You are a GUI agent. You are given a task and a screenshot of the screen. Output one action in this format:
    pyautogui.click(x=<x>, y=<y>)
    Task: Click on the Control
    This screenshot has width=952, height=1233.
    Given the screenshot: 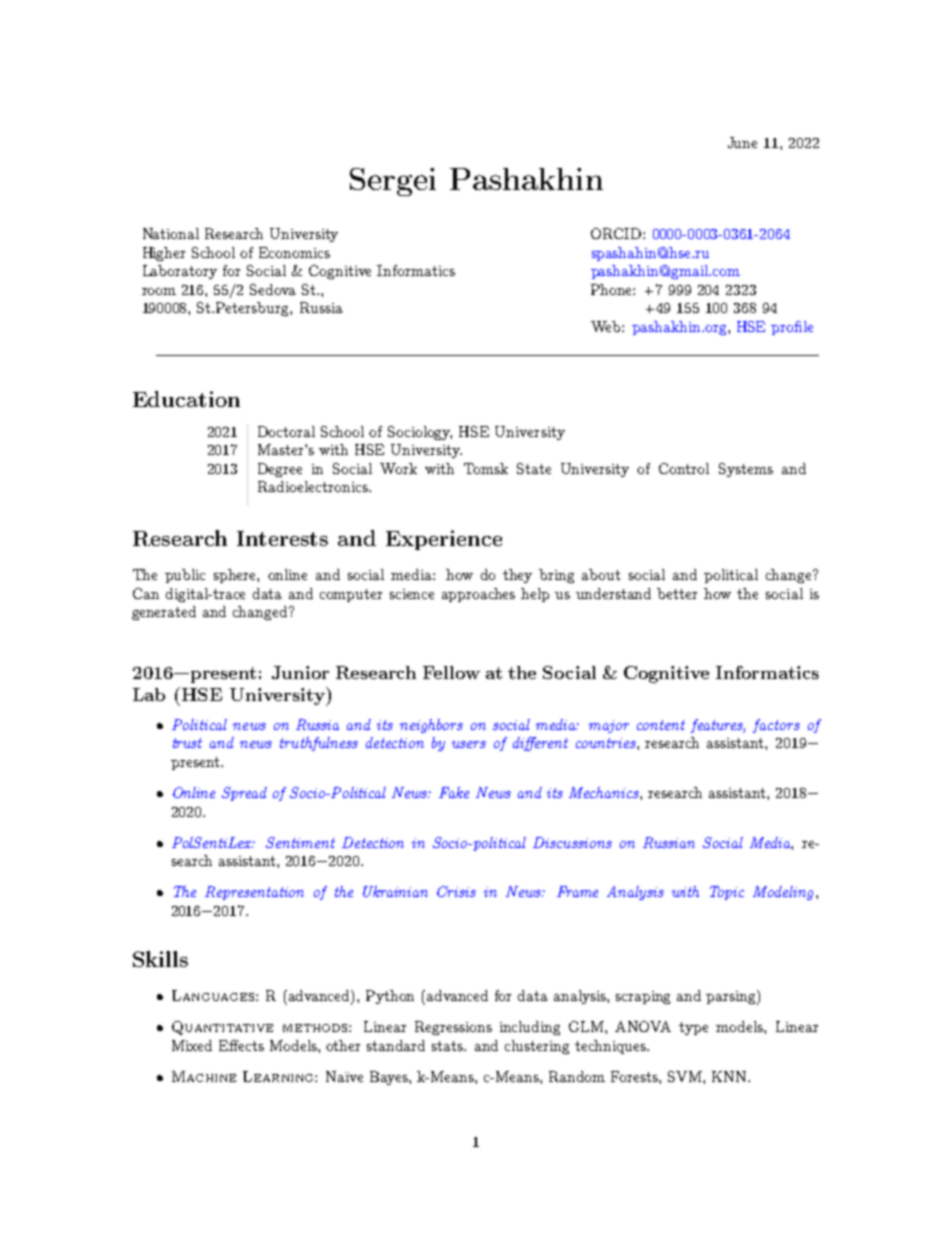 What is the action you would take?
    pyautogui.click(x=684, y=468)
